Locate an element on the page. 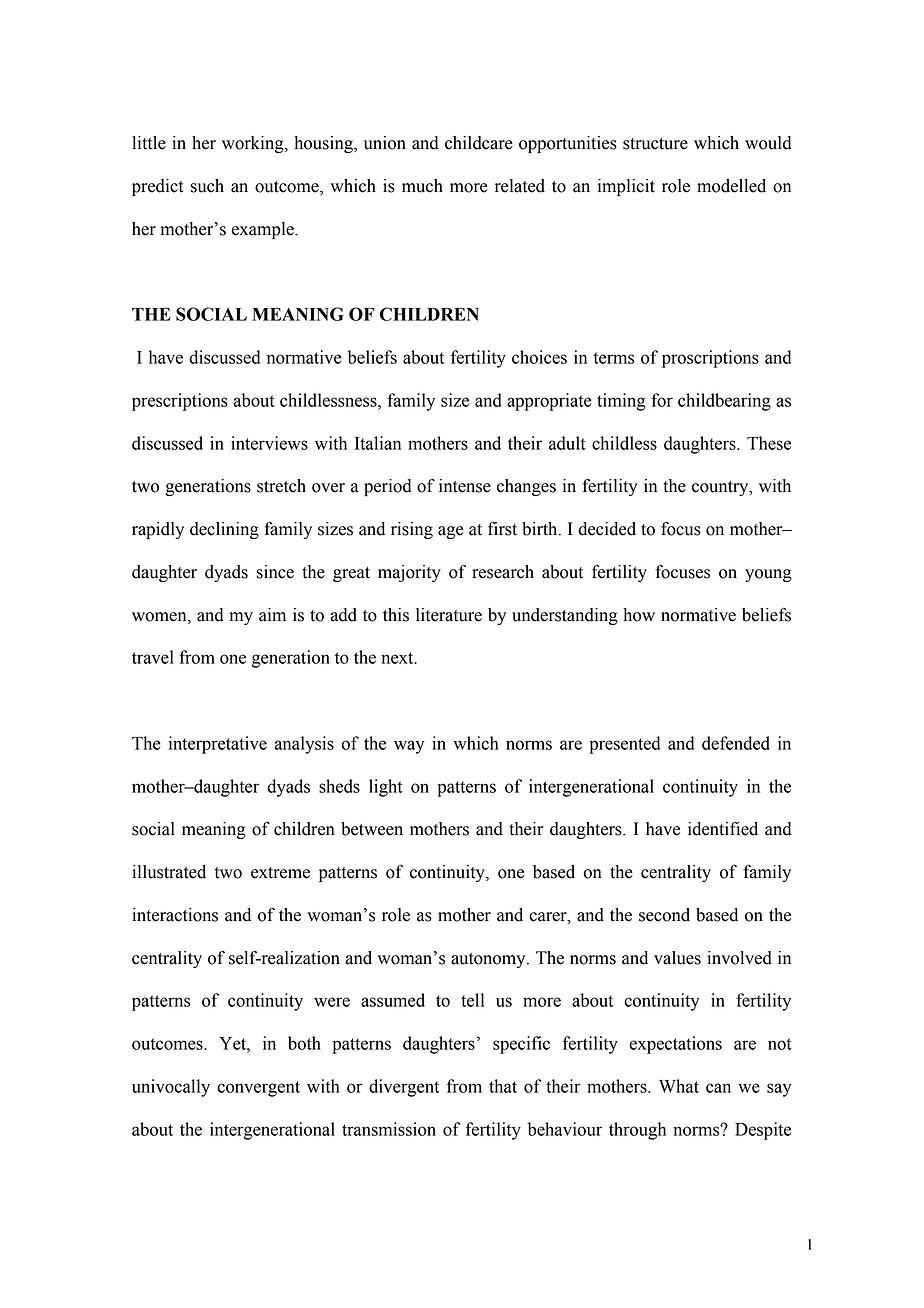 The height and width of the page is (1308, 924). identified is located at coordinates (723, 829).
